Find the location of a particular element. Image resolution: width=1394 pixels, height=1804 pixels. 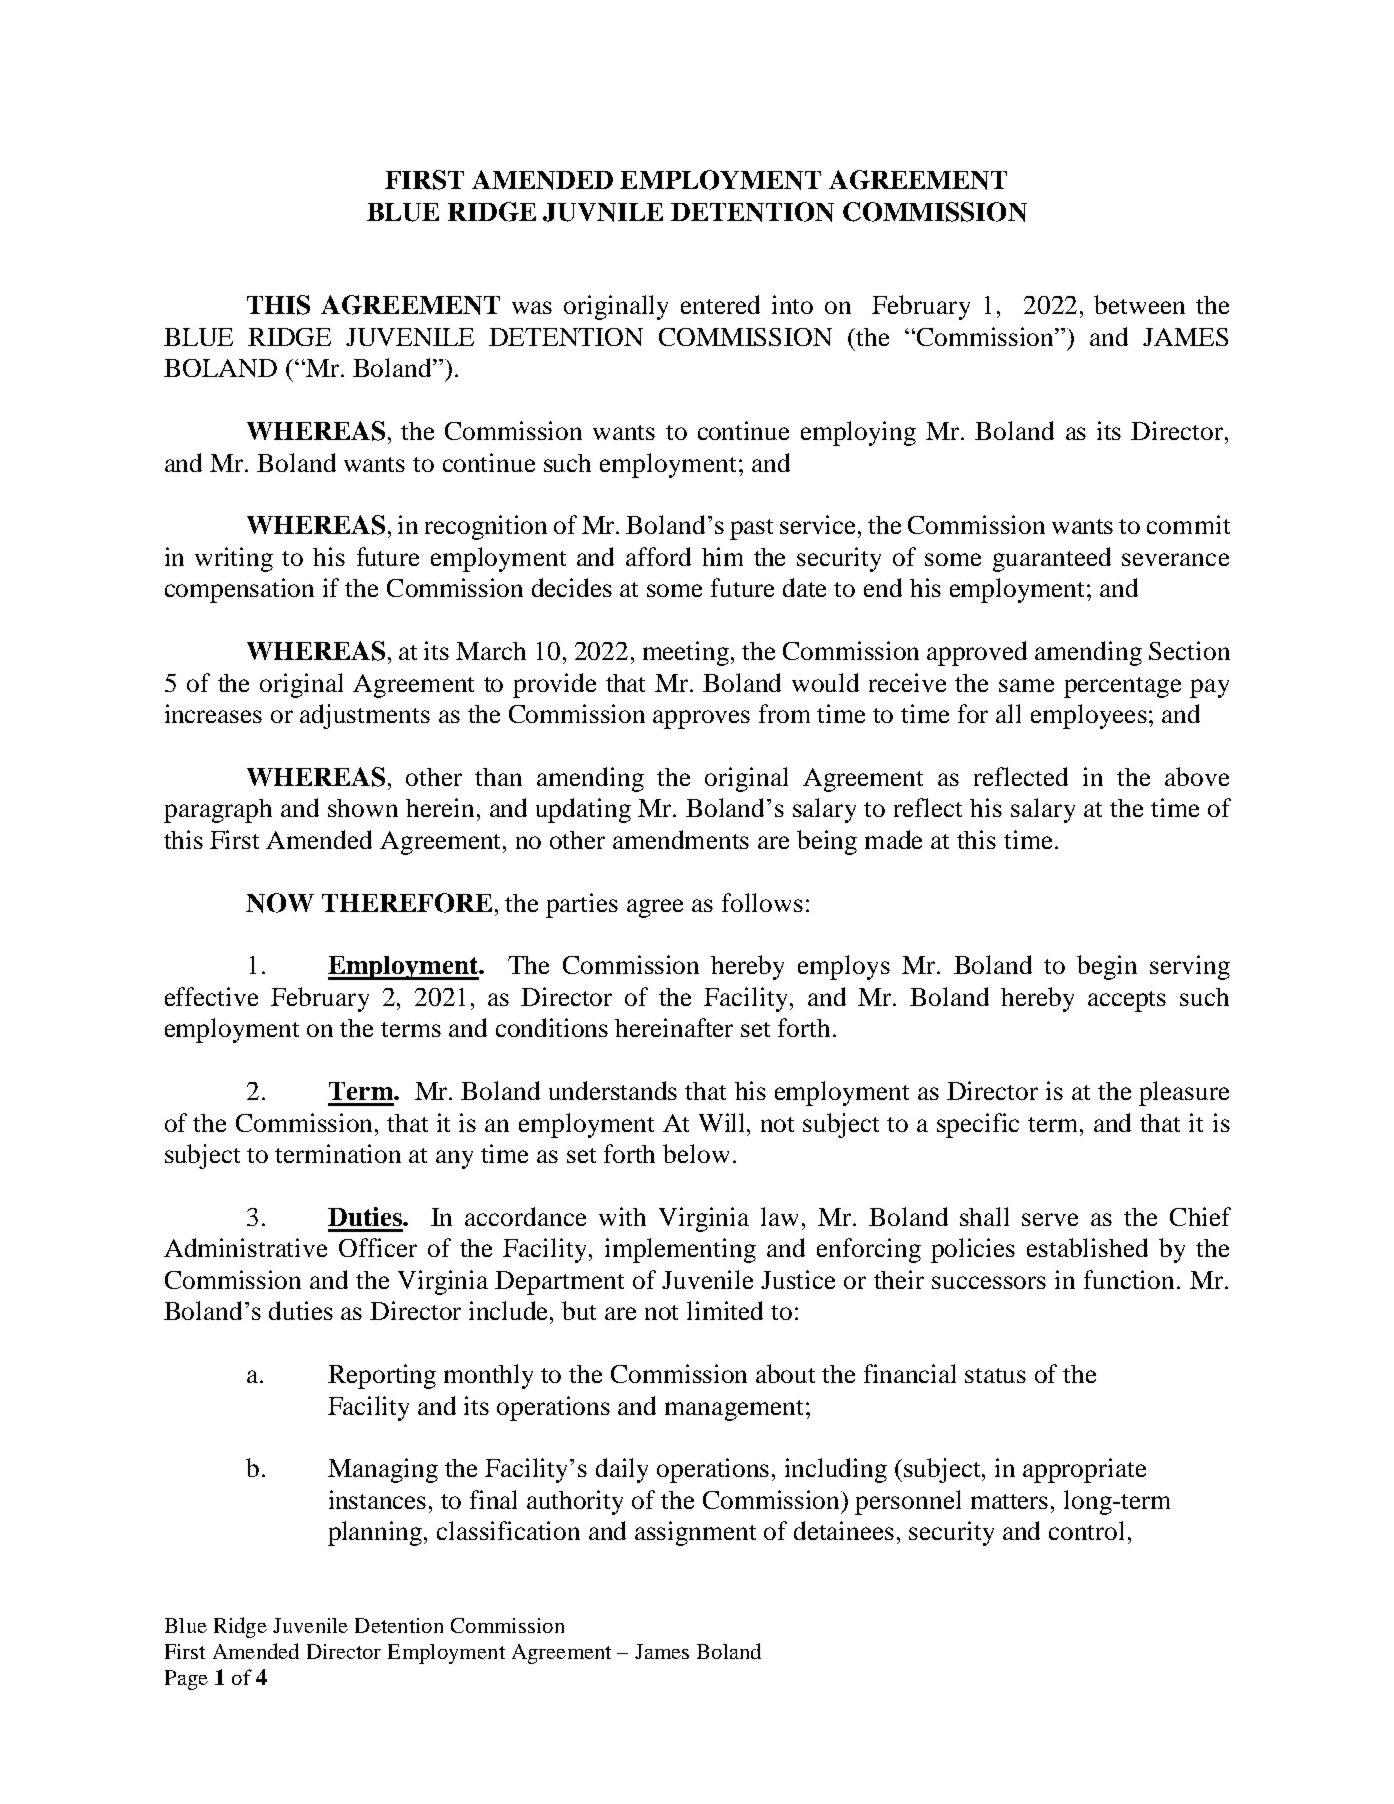

approves is located at coordinates (701, 719).
